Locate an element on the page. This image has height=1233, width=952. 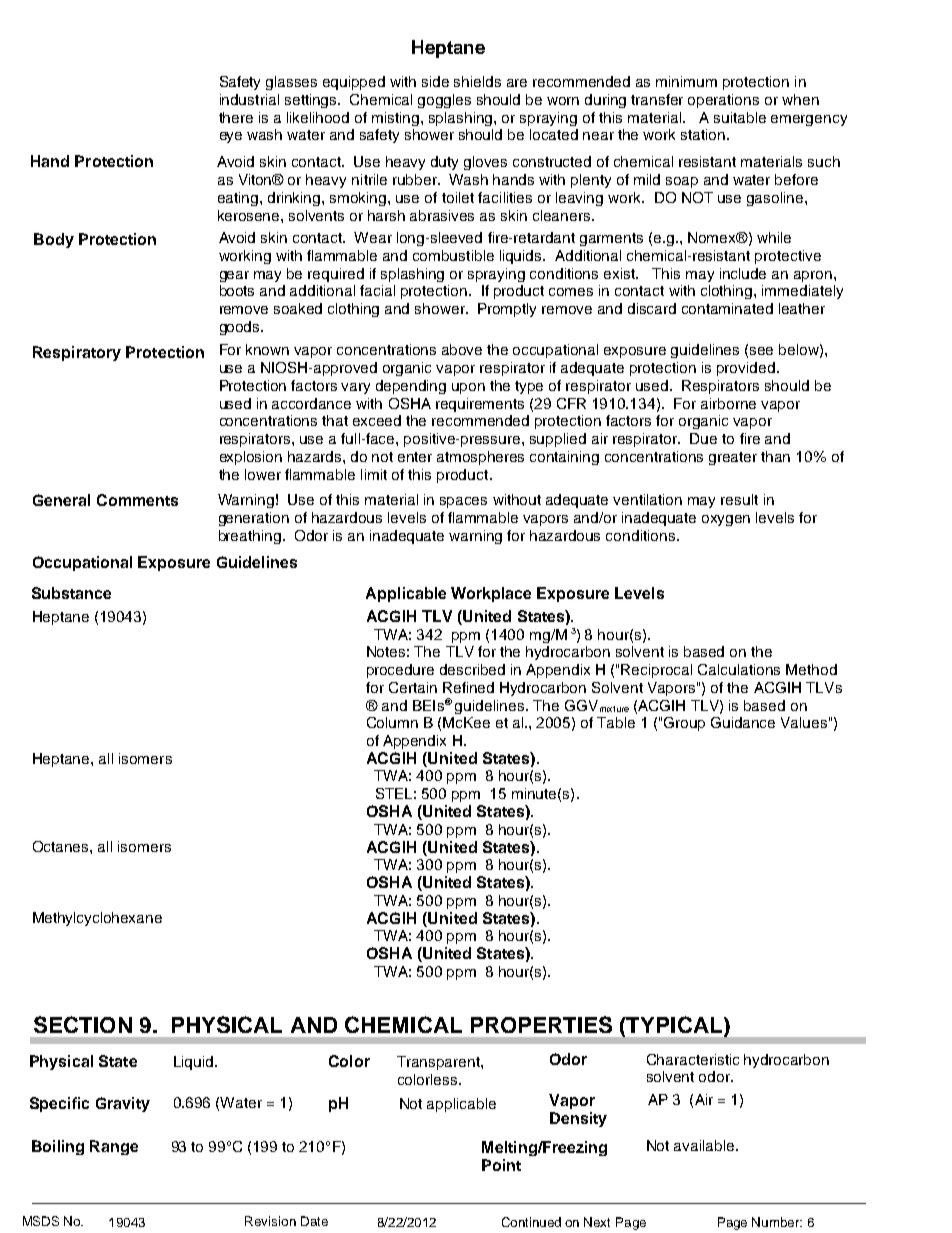
TYPICAL is located at coordinates (673, 1024).
